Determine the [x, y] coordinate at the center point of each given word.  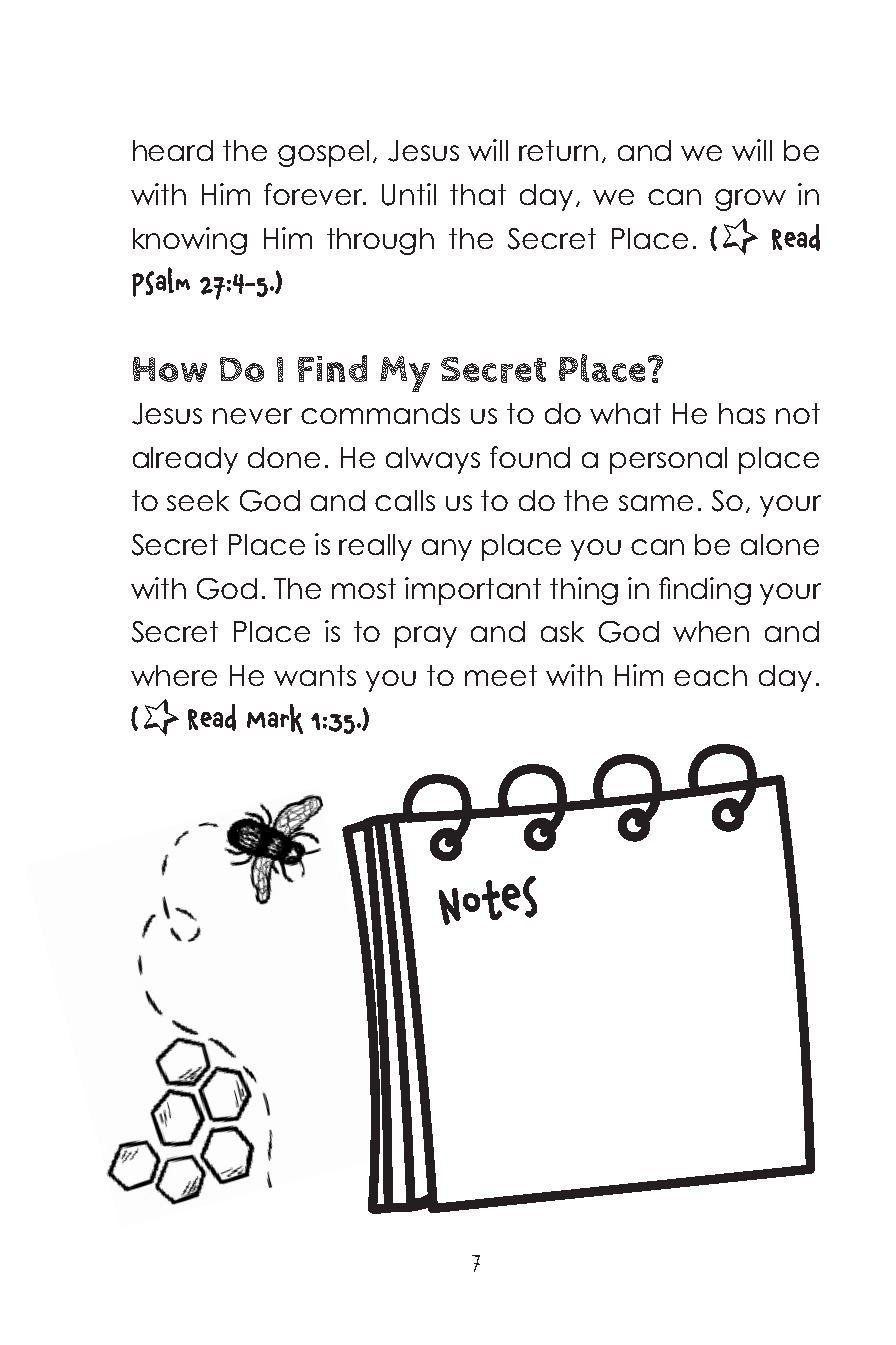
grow [750, 200]
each [710, 675]
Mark [275, 719]
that [478, 194]
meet [501, 675]
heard [173, 150]
